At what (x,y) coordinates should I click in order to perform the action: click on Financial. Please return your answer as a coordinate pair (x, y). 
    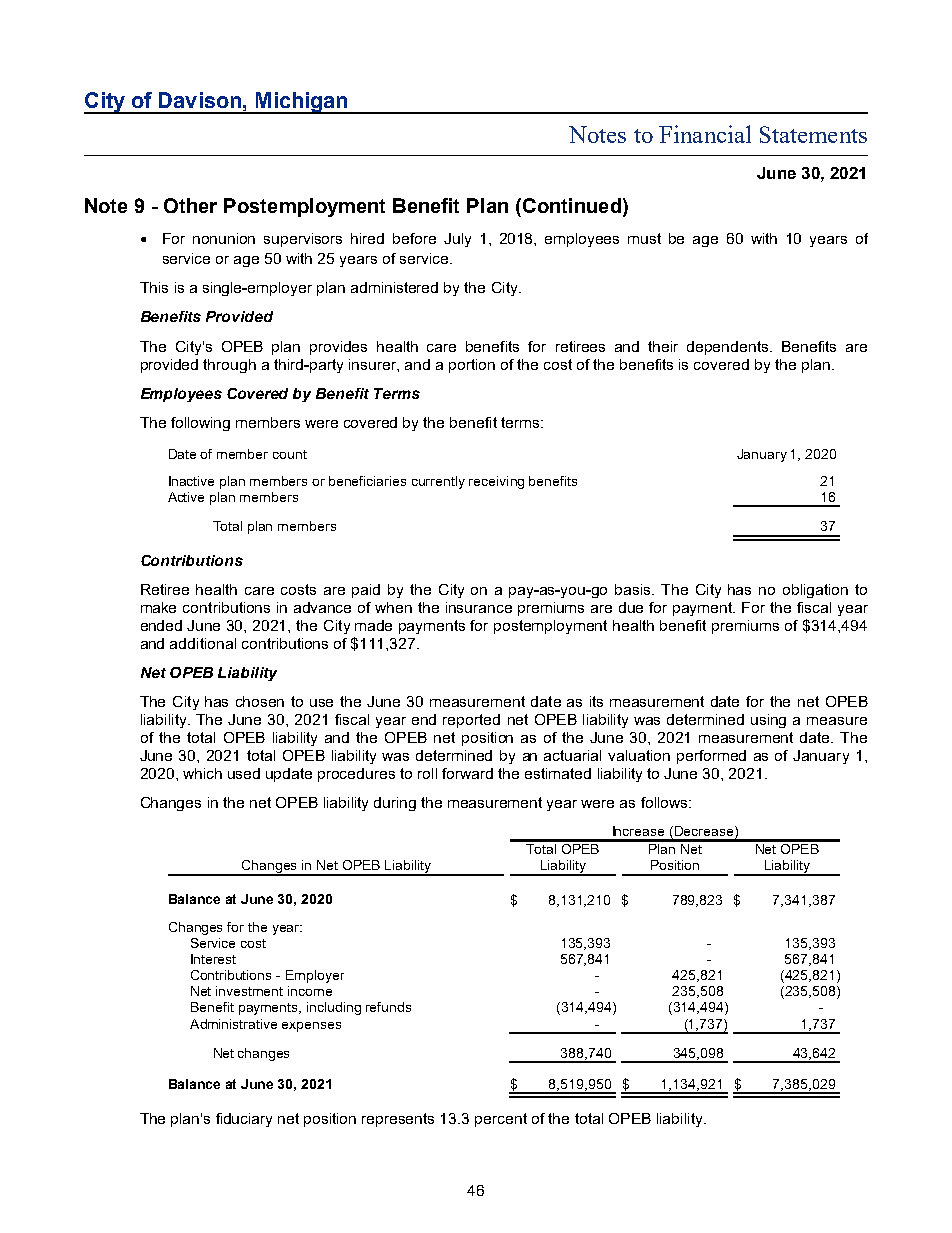
    Looking at the image, I should click on (705, 134).
